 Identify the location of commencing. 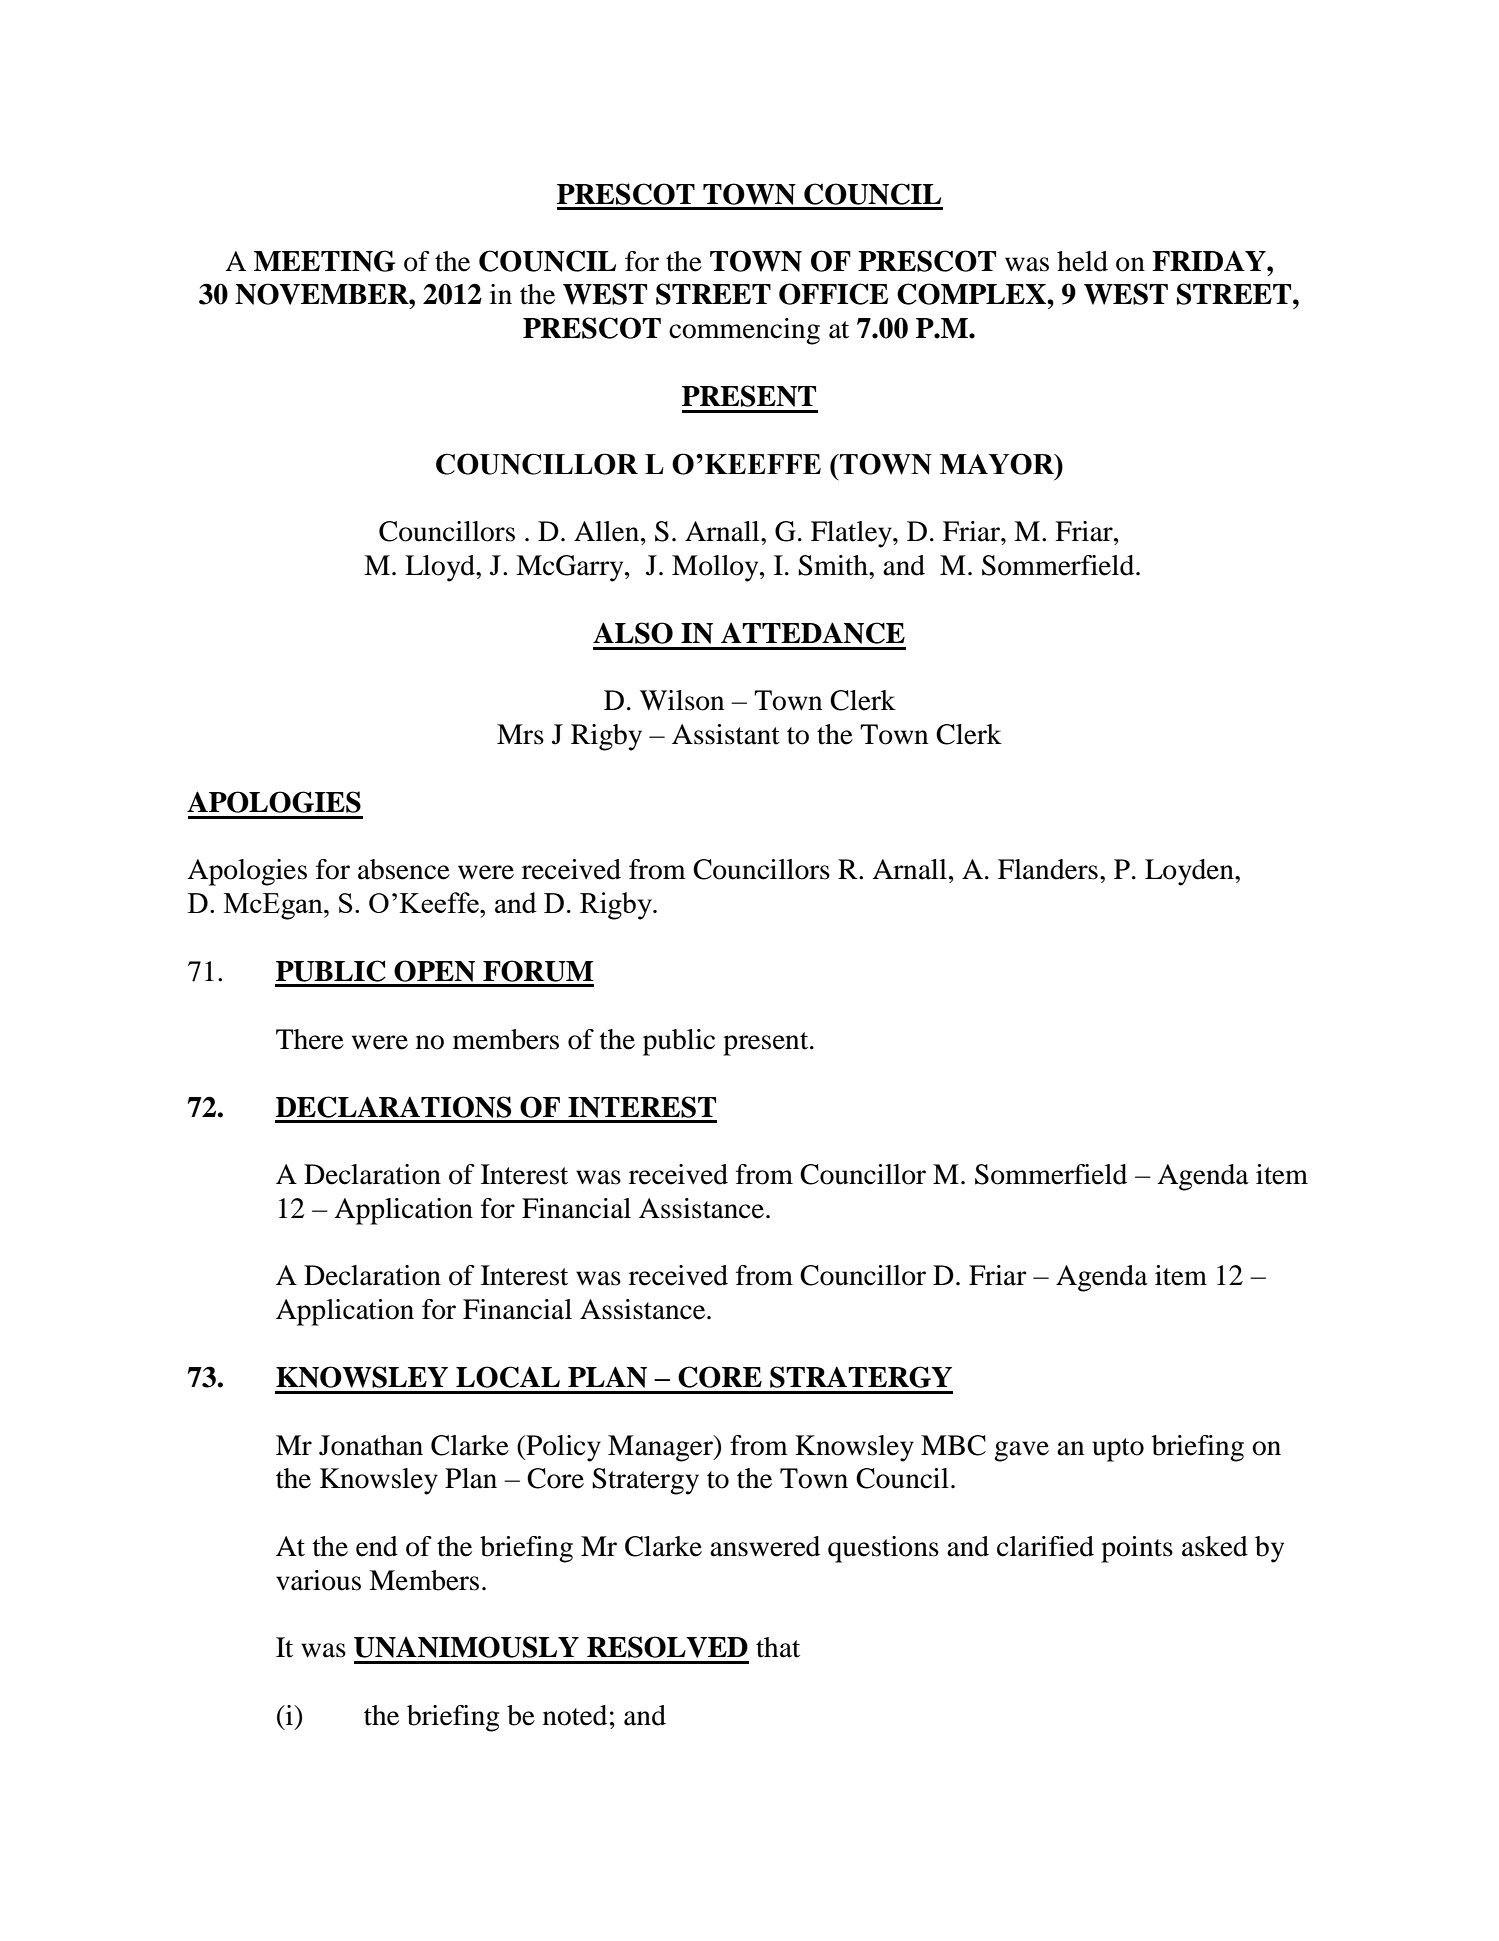
(744, 331).
